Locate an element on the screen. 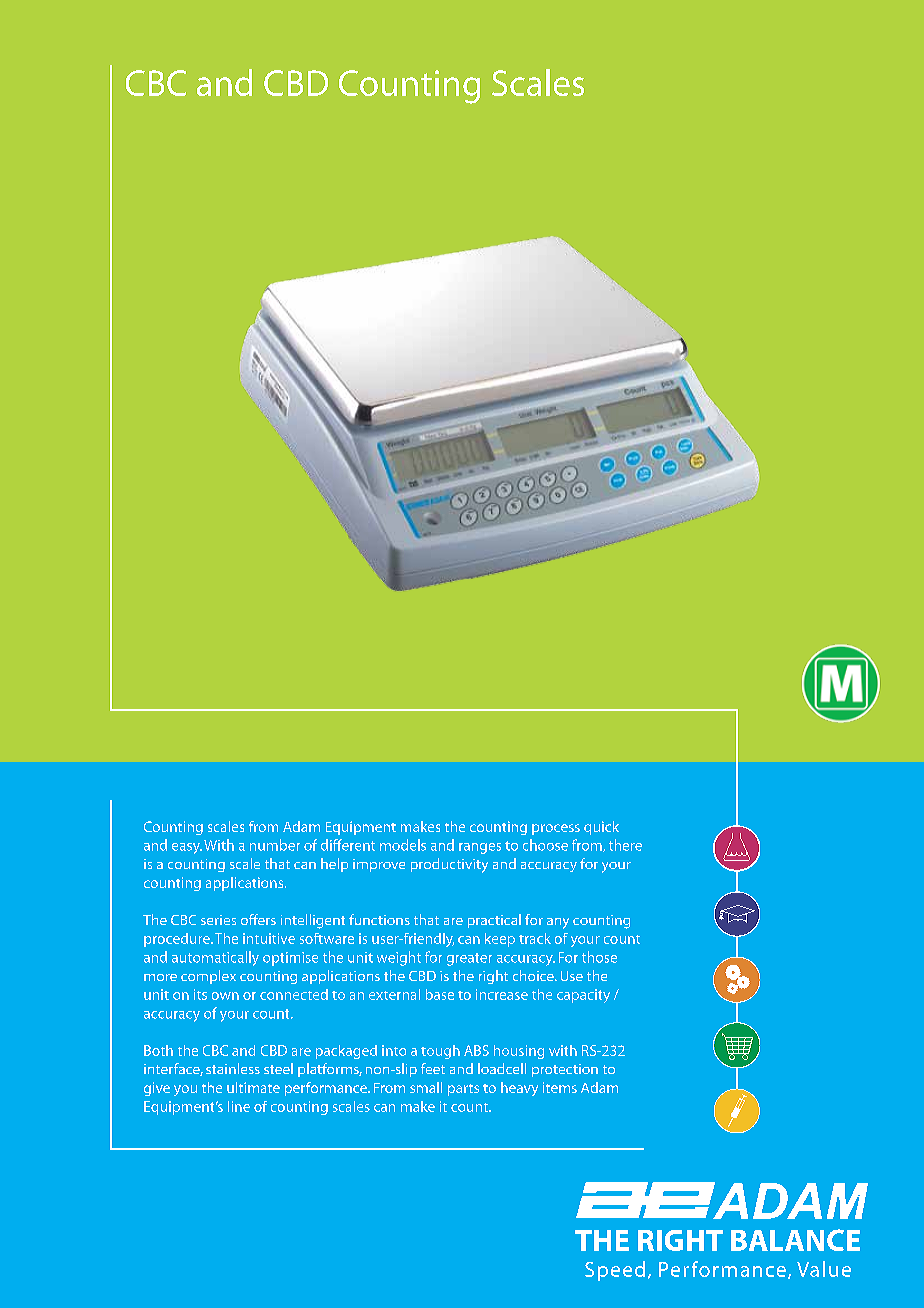 This screenshot has width=924, height=1308. those is located at coordinates (599, 957).
